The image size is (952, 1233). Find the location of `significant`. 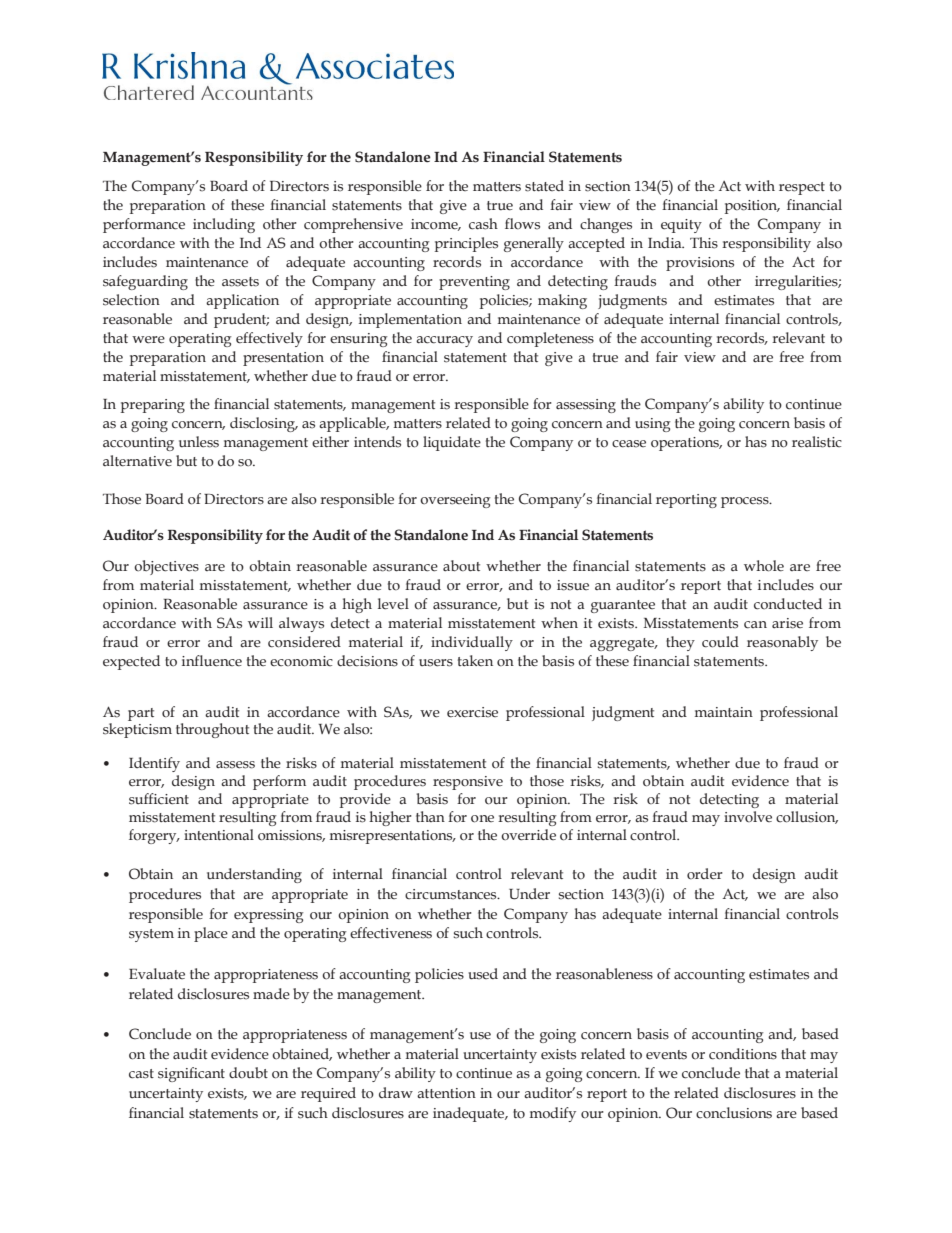

significant is located at coordinates (191, 1074).
